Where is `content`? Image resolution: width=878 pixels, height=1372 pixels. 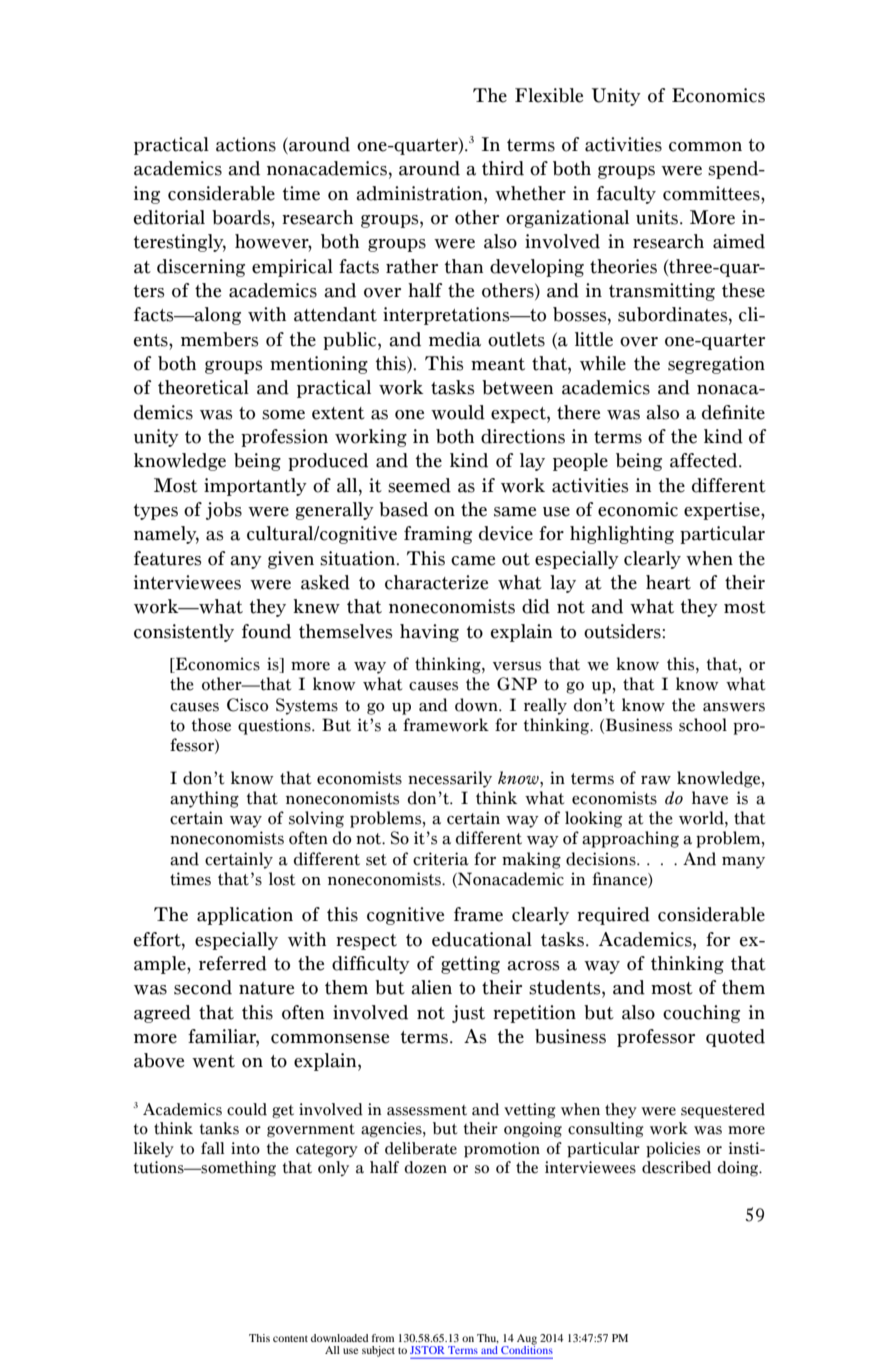 content is located at coordinates (290, 1338).
